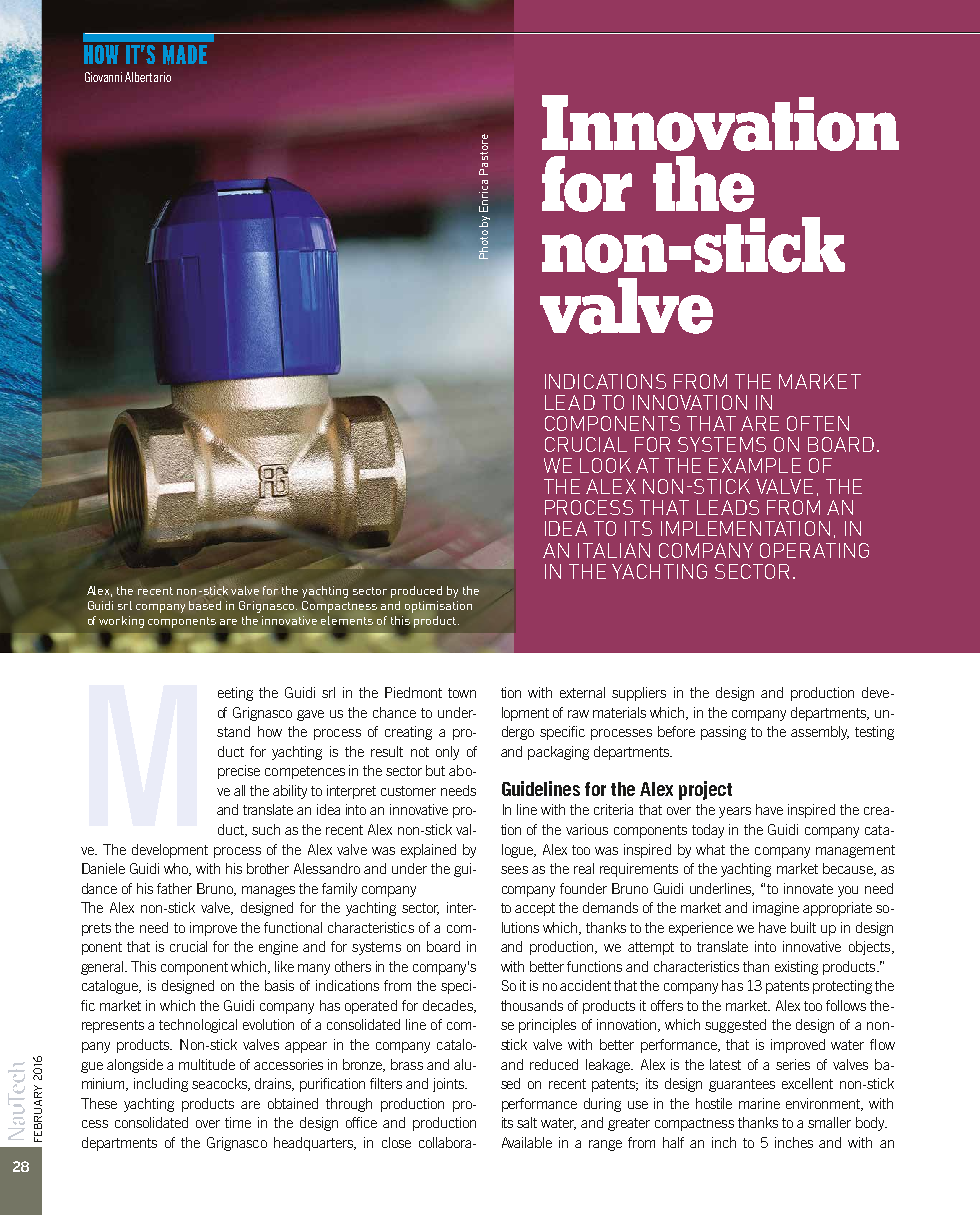 Image resolution: width=980 pixels, height=1215 pixels. I want to click on OFTEN, so click(818, 423).
